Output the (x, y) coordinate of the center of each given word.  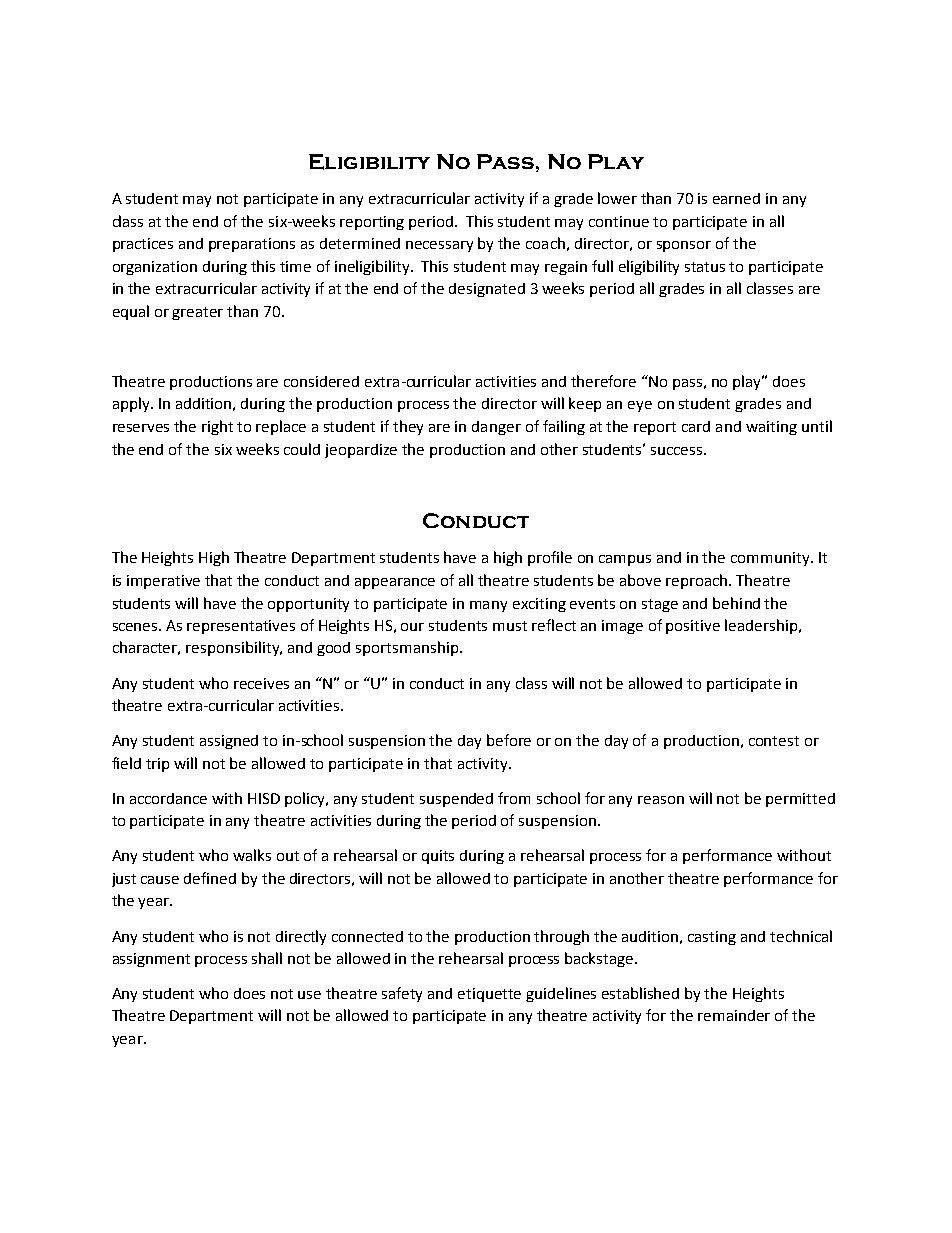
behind (736, 603)
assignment (151, 960)
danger (496, 428)
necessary (439, 246)
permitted (800, 800)
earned (736, 198)
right (217, 427)
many (488, 606)
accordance (168, 798)
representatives (241, 627)
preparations (252, 245)
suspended (456, 800)
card (696, 426)
